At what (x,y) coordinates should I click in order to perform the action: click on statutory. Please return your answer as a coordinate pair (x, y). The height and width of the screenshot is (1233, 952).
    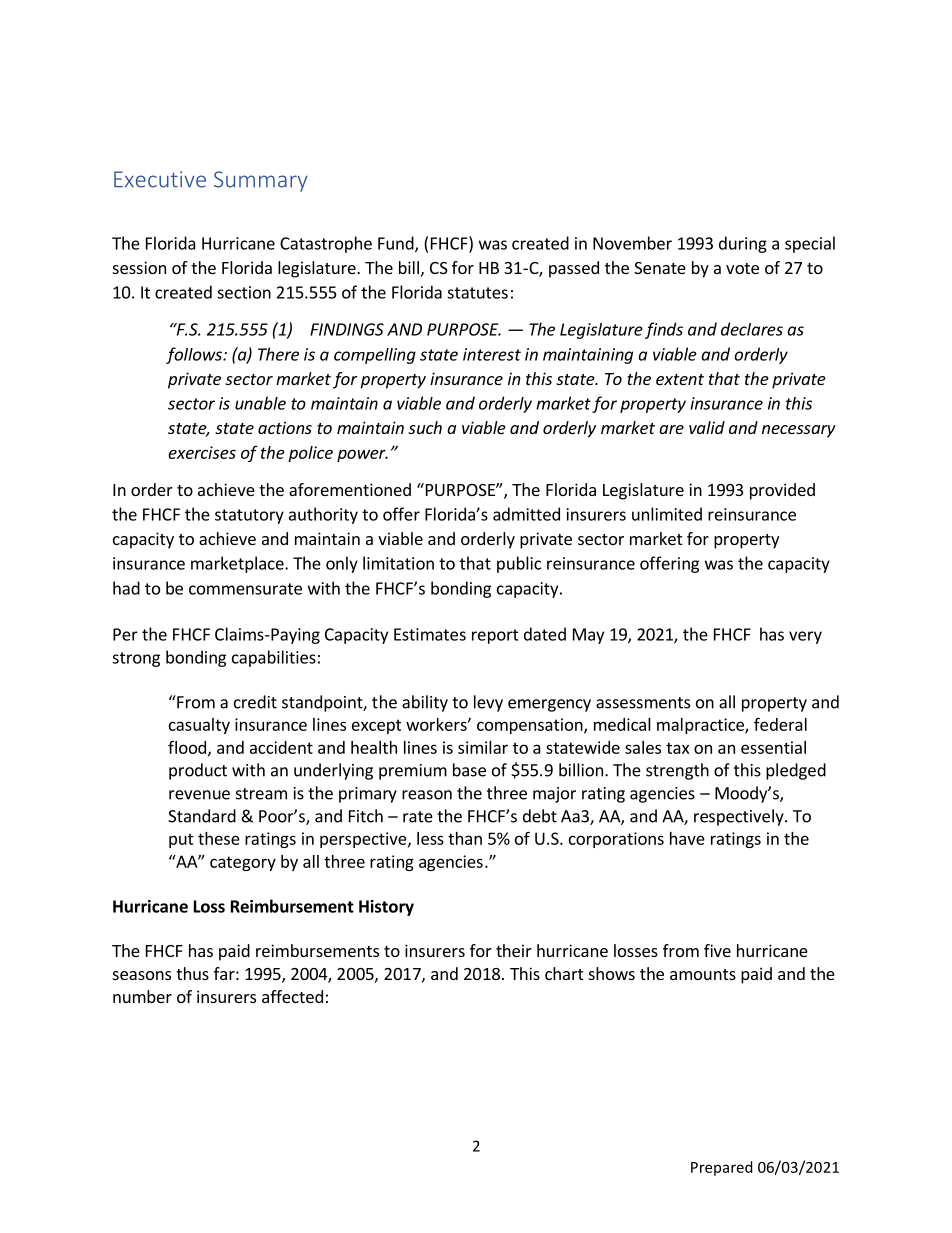
    Looking at the image, I should click on (249, 516).
